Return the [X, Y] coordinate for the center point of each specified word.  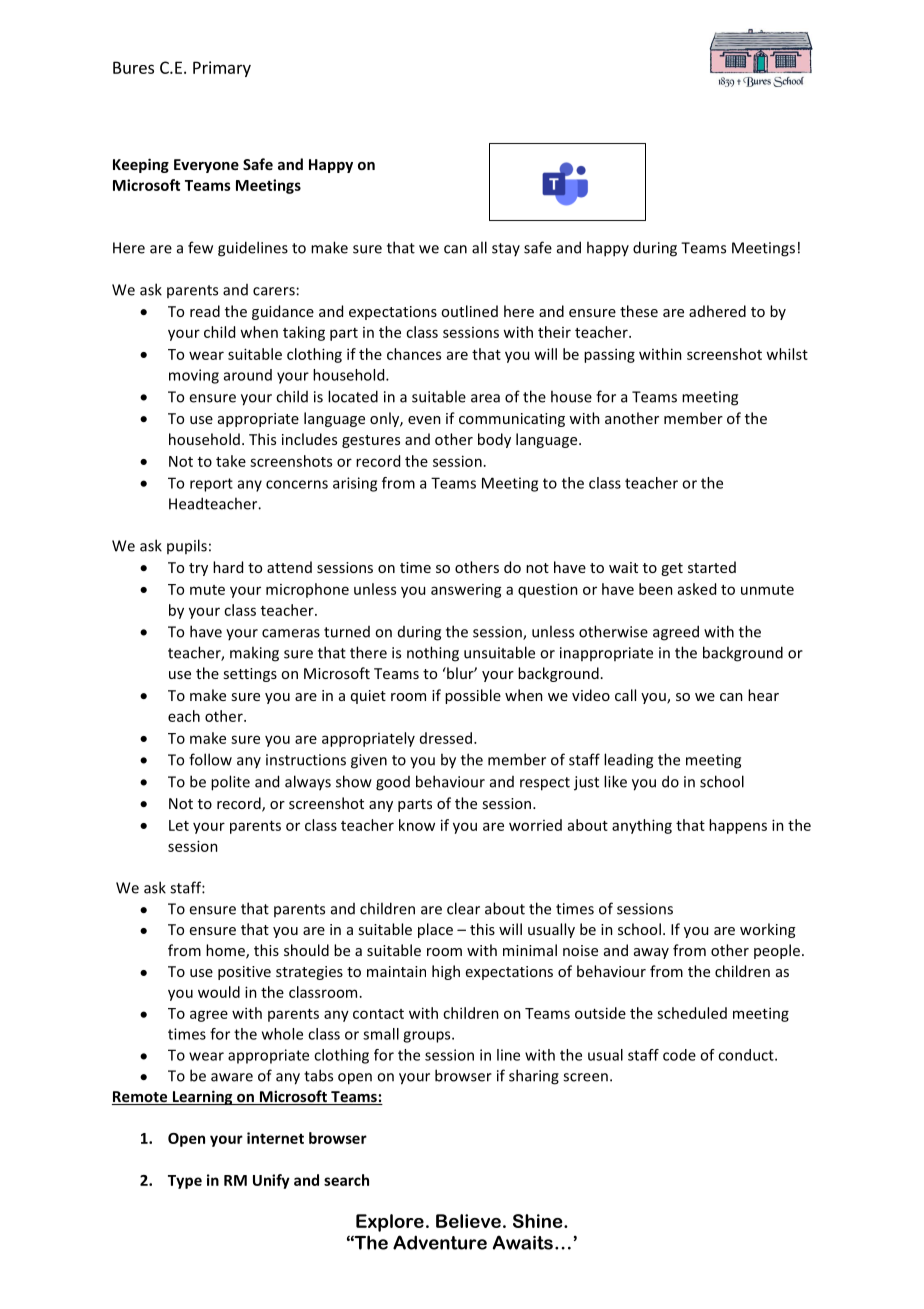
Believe [468, 1221]
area [485, 398]
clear [463, 908]
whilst [787, 354]
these [639, 311]
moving [194, 376]
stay [506, 249]
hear [763, 695]
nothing [433, 654]
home [226, 951]
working [767, 930]
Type [185, 1182]
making [254, 654]
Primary [222, 69]
